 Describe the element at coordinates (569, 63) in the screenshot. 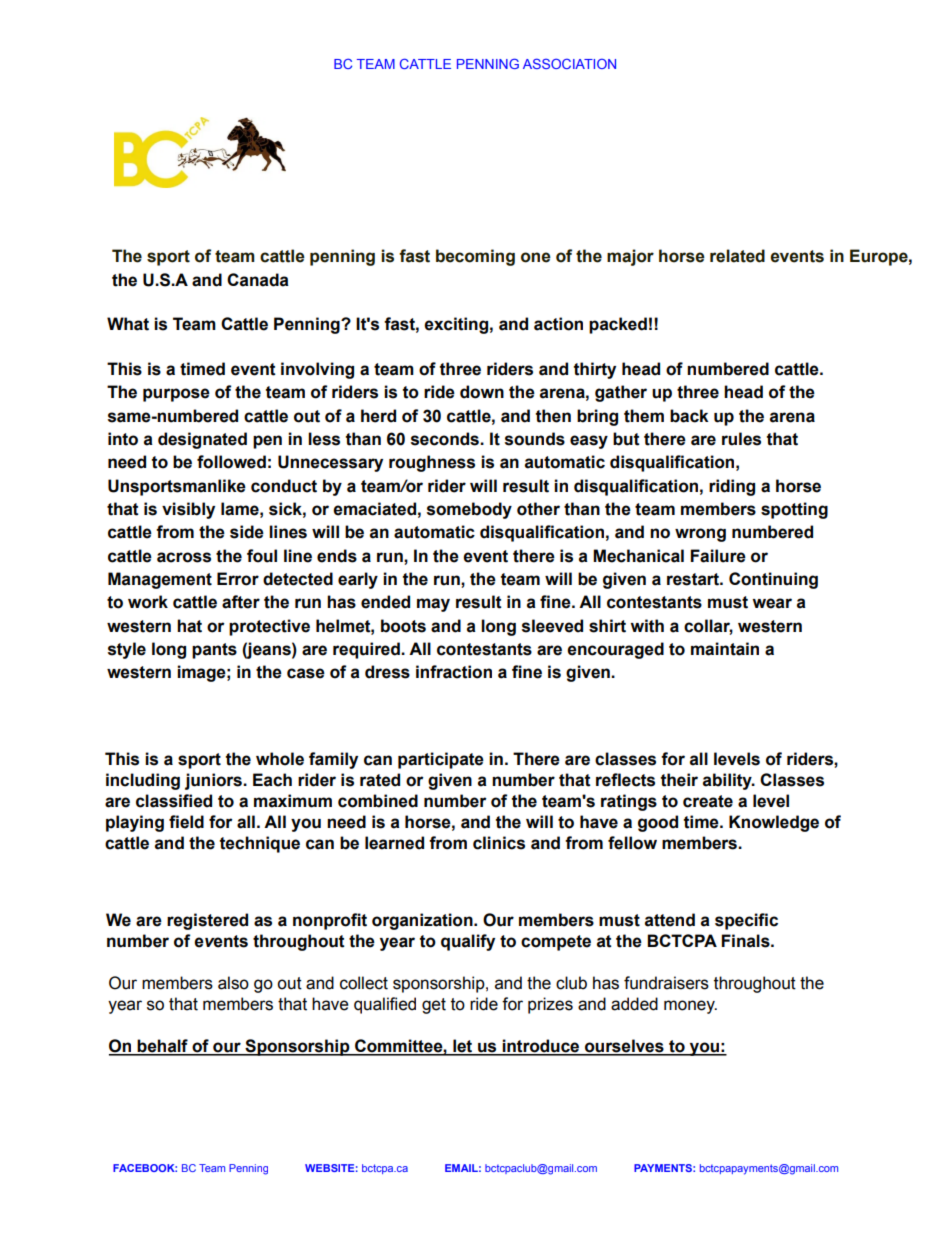

I see `ASSOCIATION` at that location.
